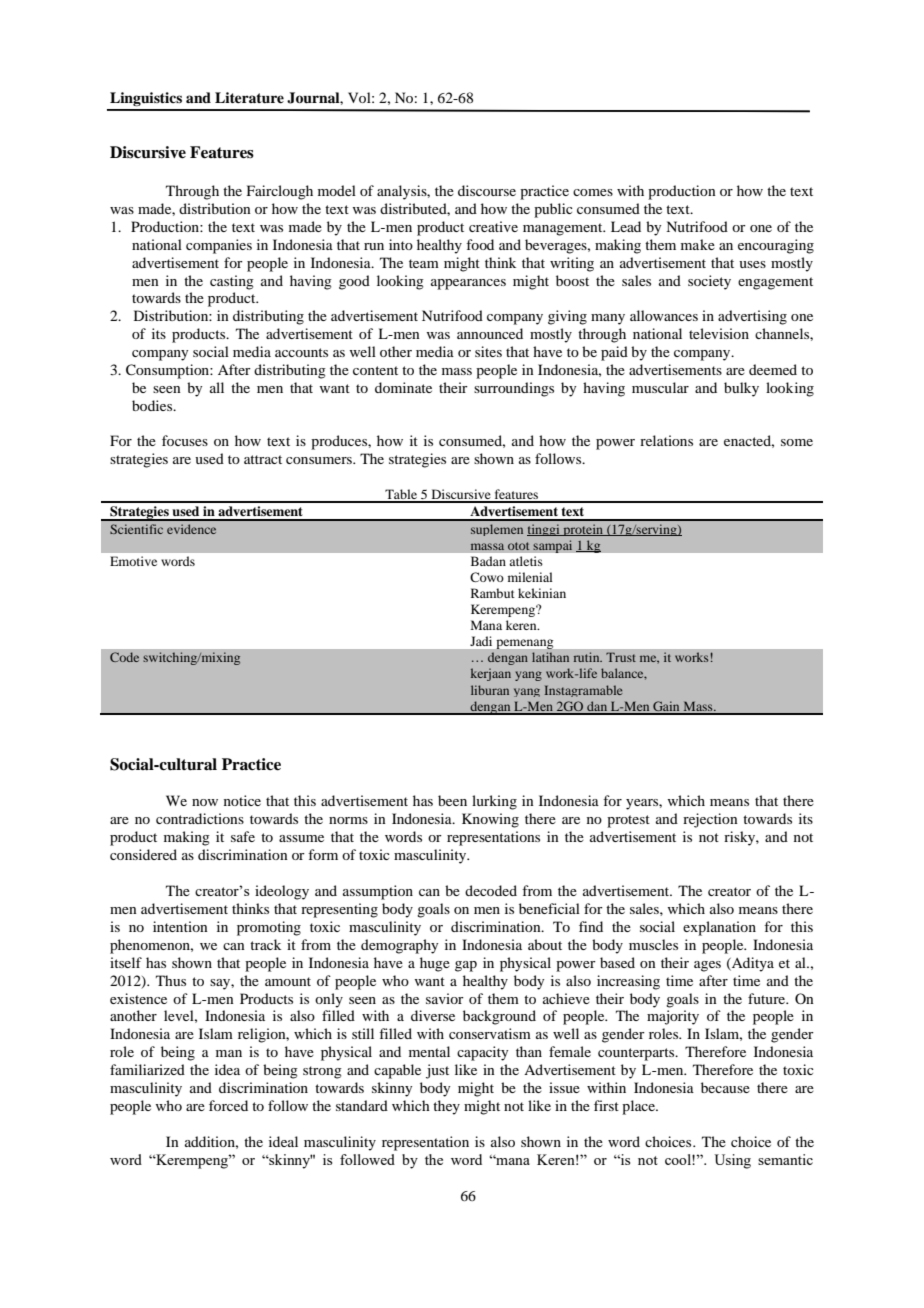 This screenshot has width=924, height=1308. What do you see at coordinates (249, 97) in the screenshot?
I see `Literature` at bounding box center [249, 97].
